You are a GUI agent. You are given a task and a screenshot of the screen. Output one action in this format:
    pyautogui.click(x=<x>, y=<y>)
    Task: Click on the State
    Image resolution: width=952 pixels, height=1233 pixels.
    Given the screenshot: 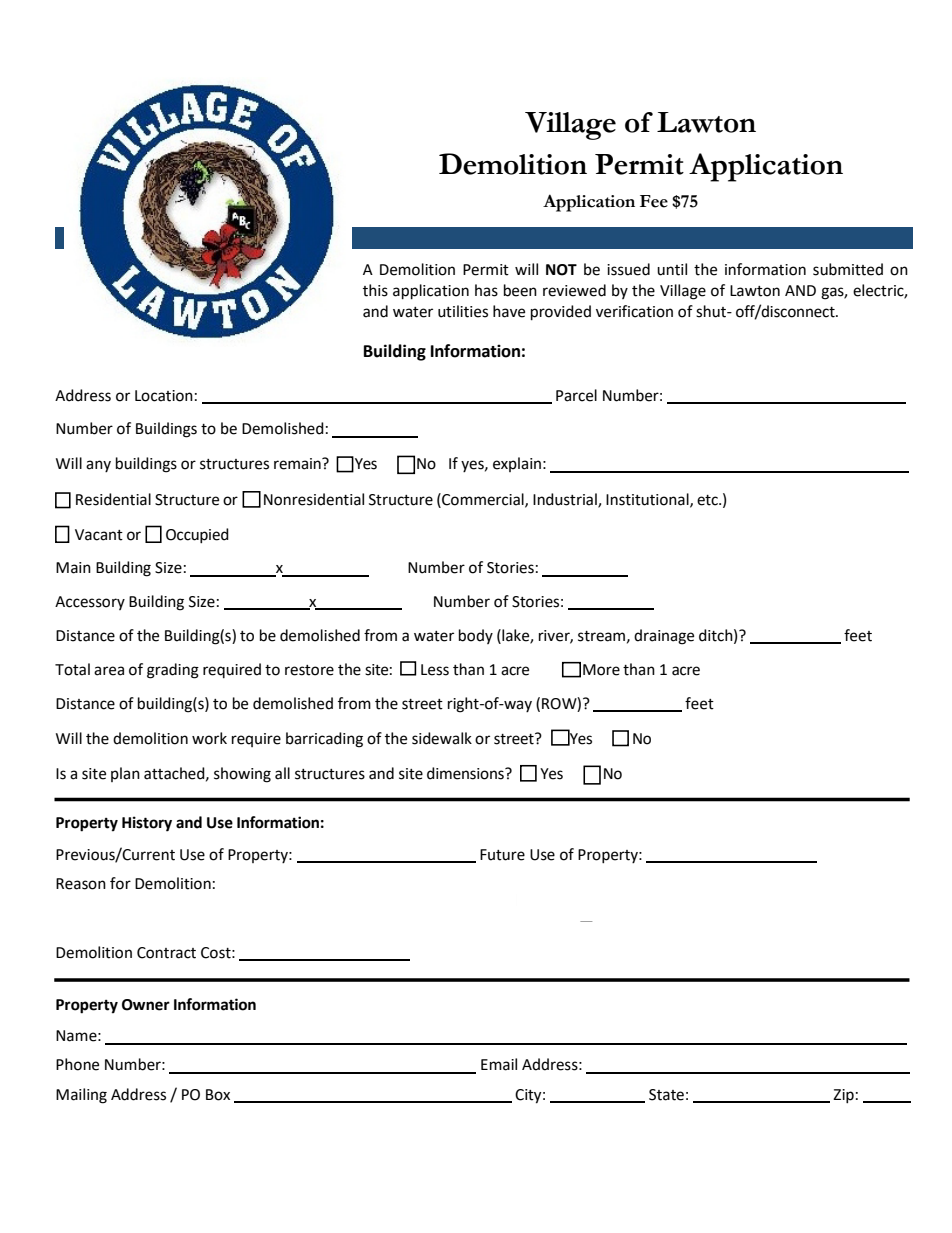 What is the action you would take?
    pyautogui.click(x=666, y=1095)
